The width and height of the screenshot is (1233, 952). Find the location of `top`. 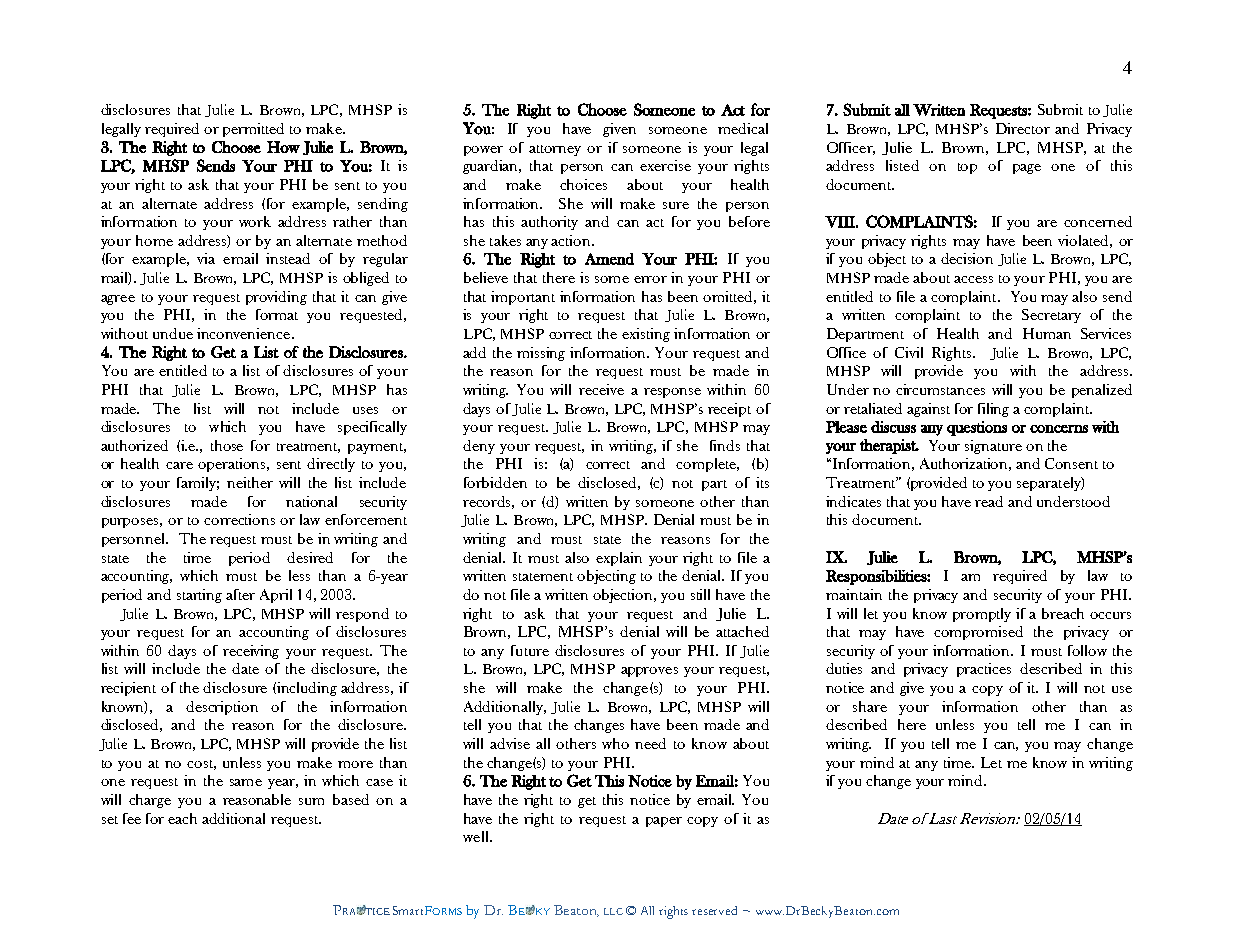

top is located at coordinates (967, 168).
